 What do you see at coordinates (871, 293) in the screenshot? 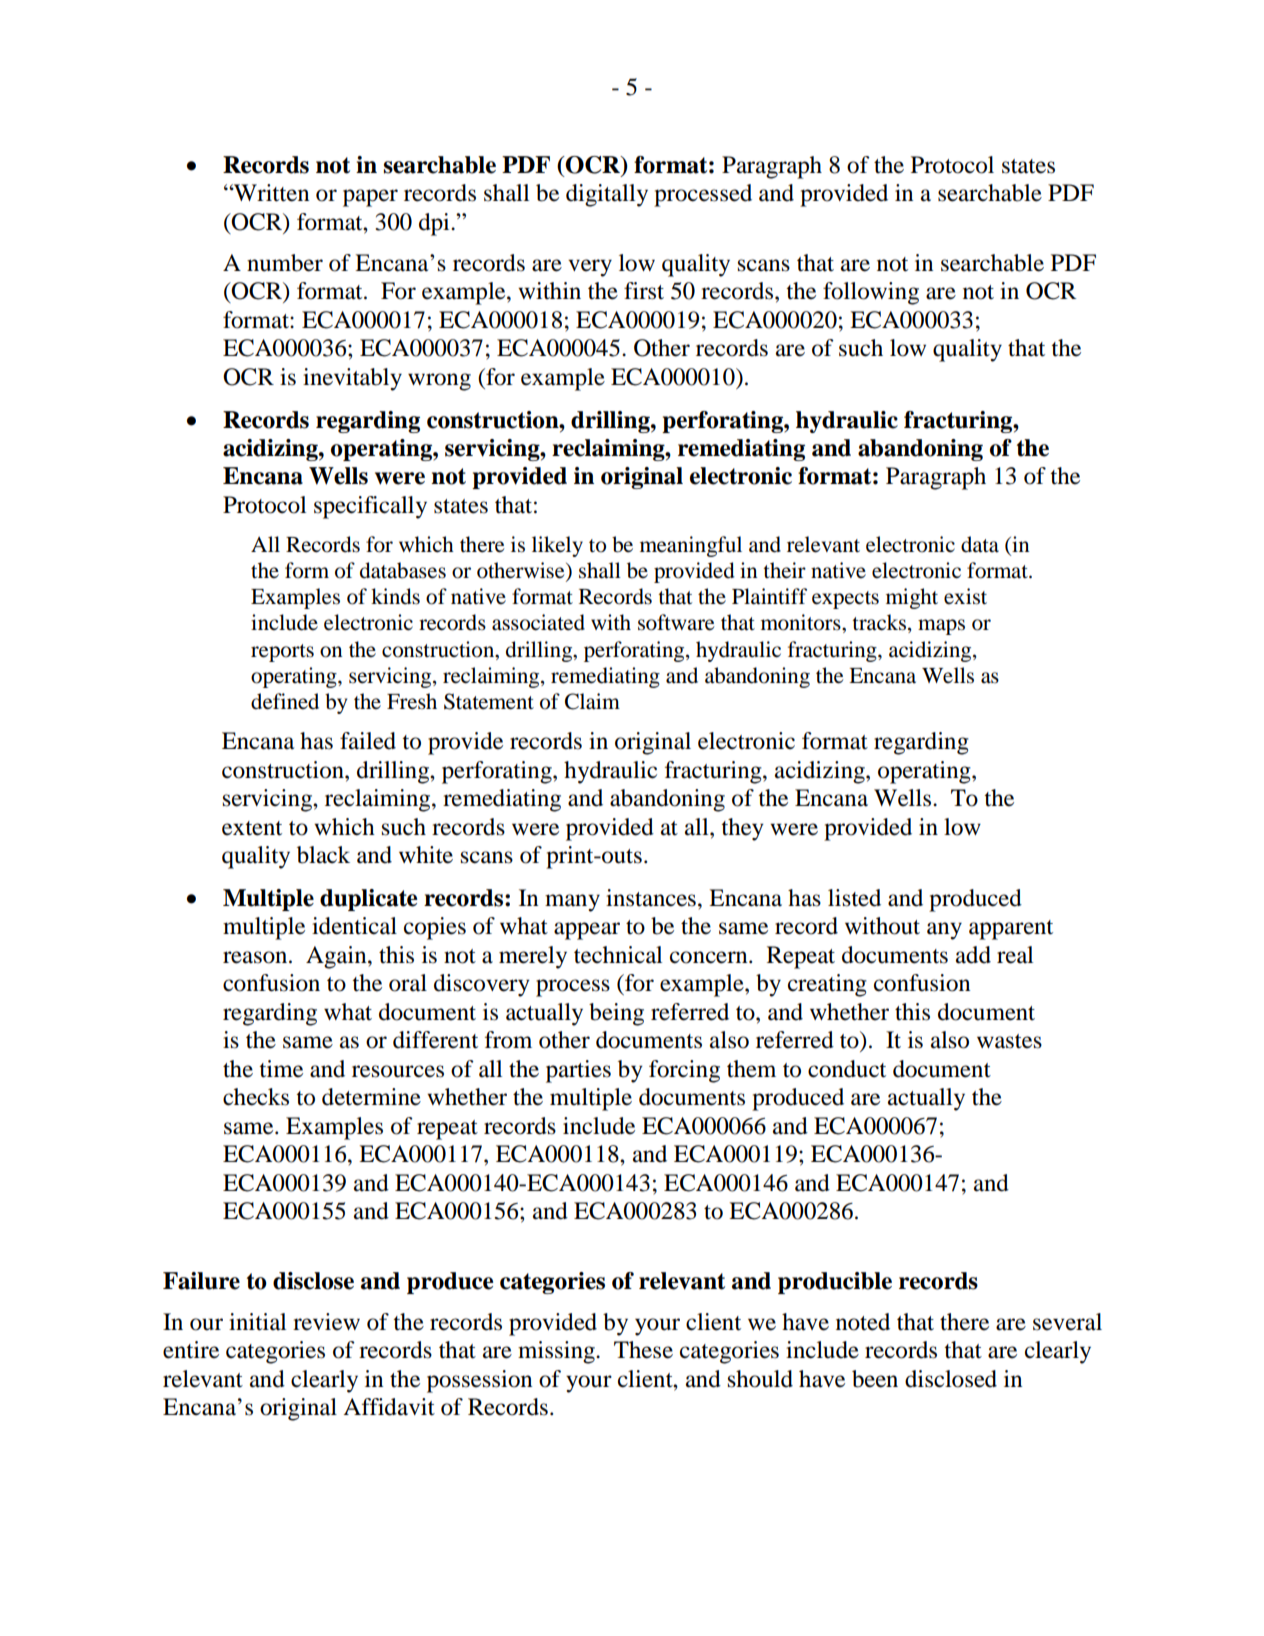
I see `following` at bounding box center [871, 293].
